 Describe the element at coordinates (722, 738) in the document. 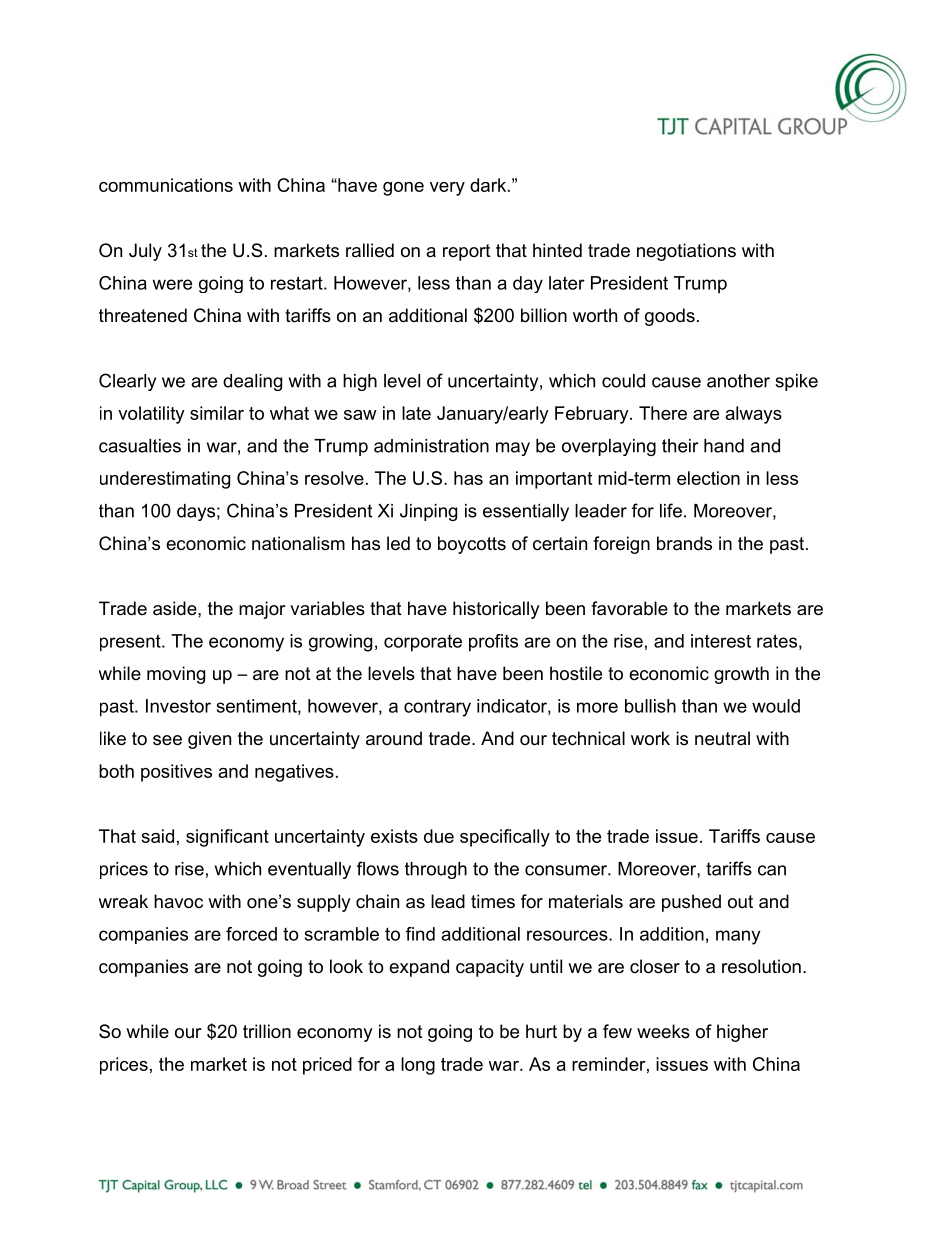

I see `neutral` at that location.
